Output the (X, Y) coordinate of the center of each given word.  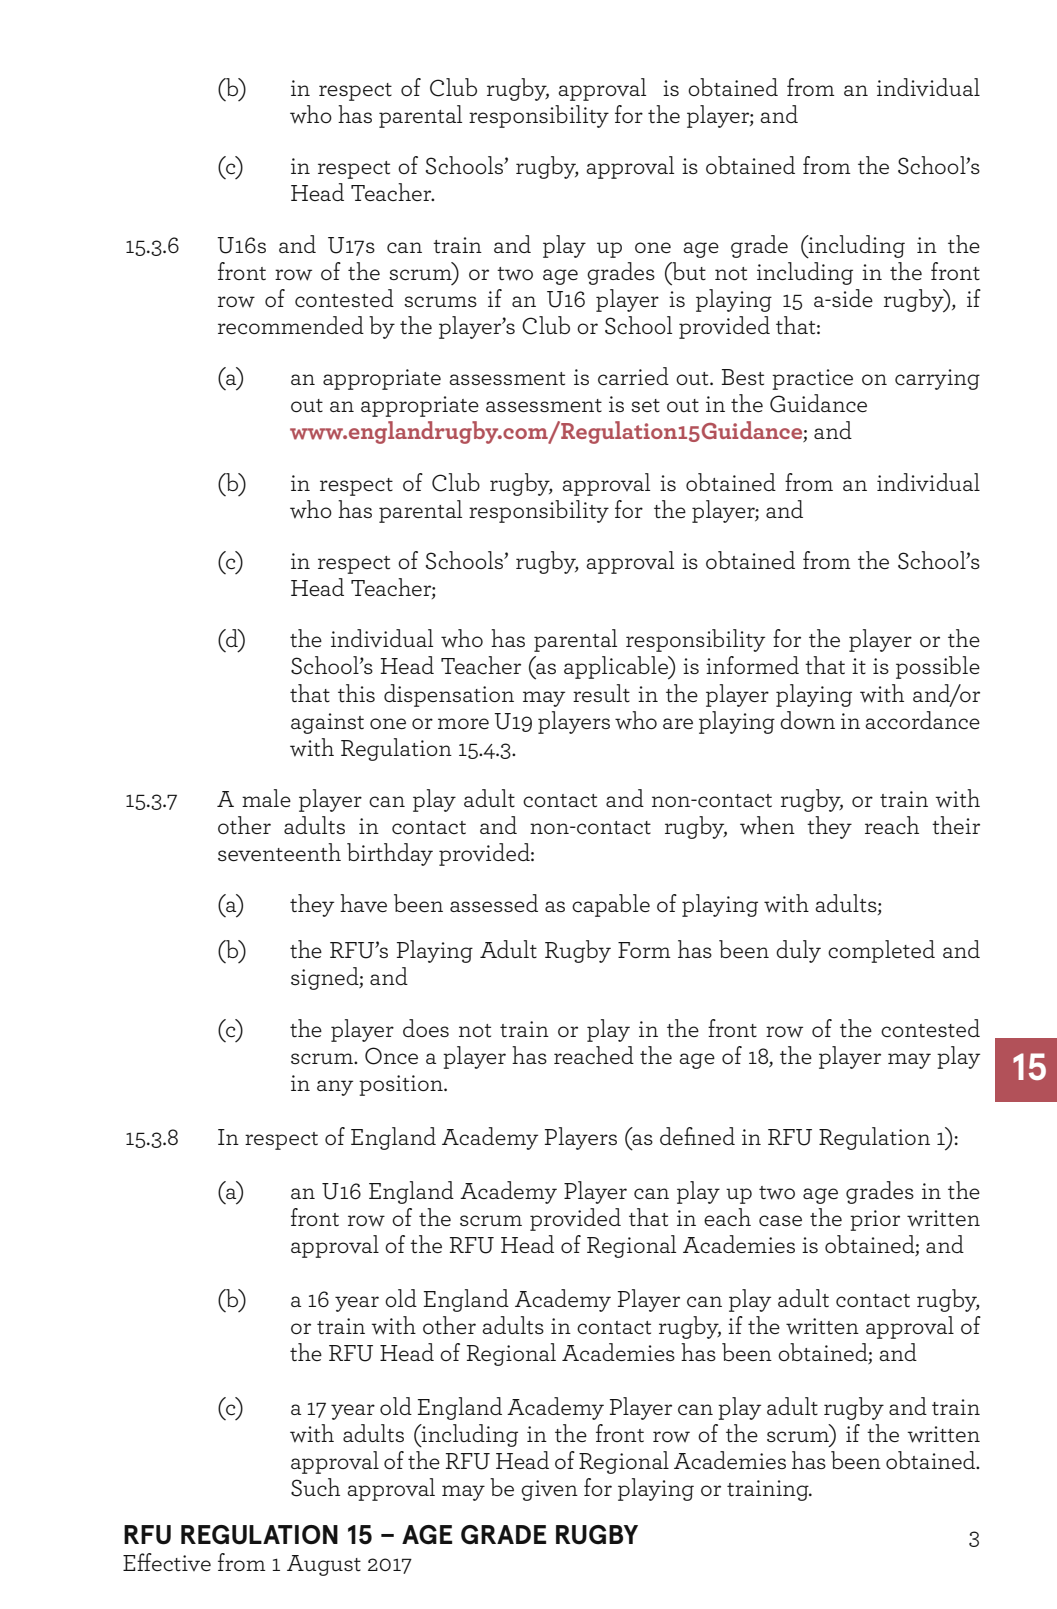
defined (697, 1136)
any (335, 1088)
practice (812, 379)
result (601, 693)
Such (315, 1487)
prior (875, 1220)
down (807, 720)
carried (633, 376)
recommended (291, 325)
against (327, 723)
